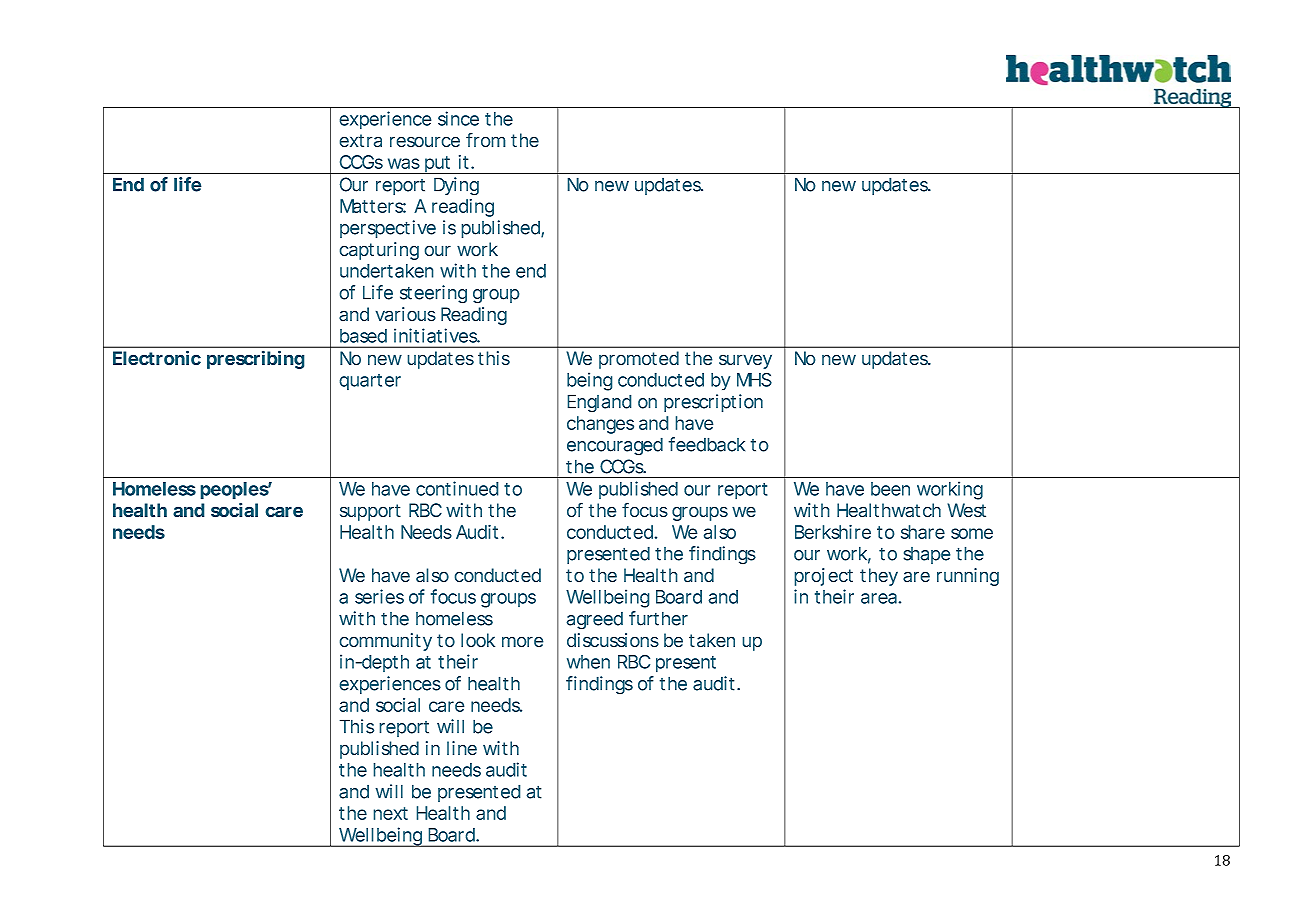 This screenshot has height=924, width=1308. I want to click on from, so click(486, 140).
